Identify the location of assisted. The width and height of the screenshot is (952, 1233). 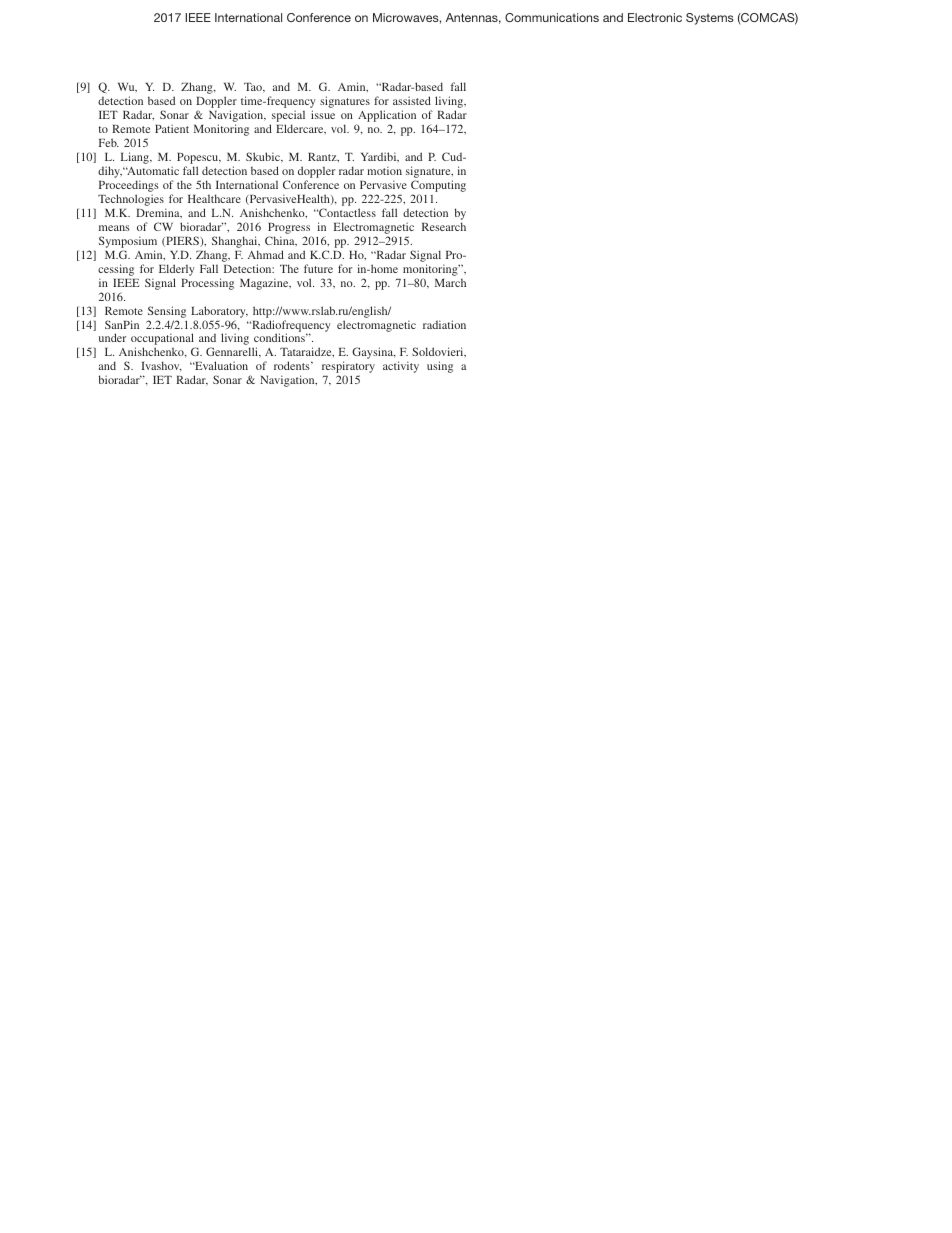
(412, 100).
